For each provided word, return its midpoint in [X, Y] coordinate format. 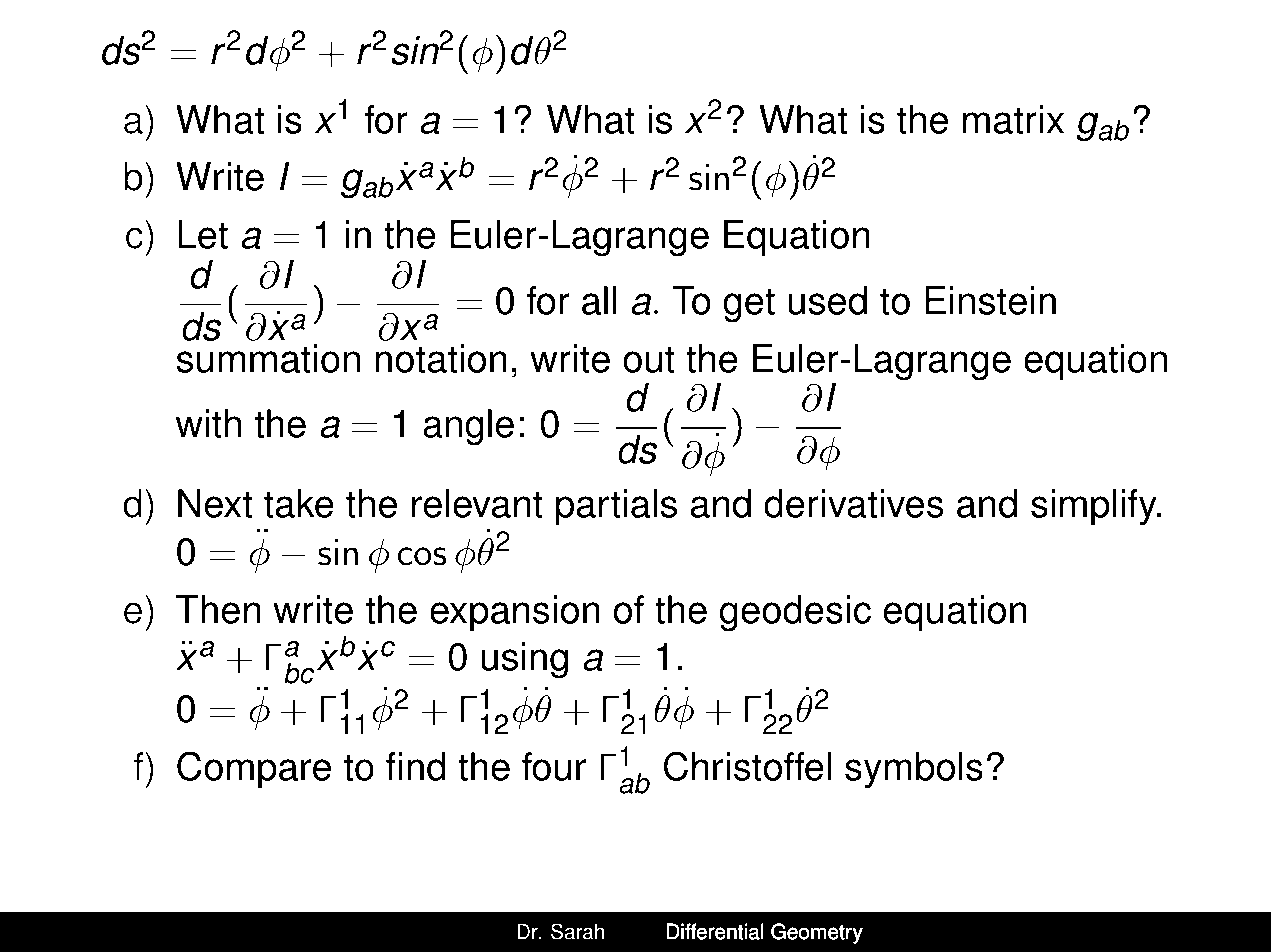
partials [616, 507]
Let [203, 234]
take [299, 503]
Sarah [577, 931]
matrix [1013, 119]
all [599, 300]
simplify [1095, 507]
